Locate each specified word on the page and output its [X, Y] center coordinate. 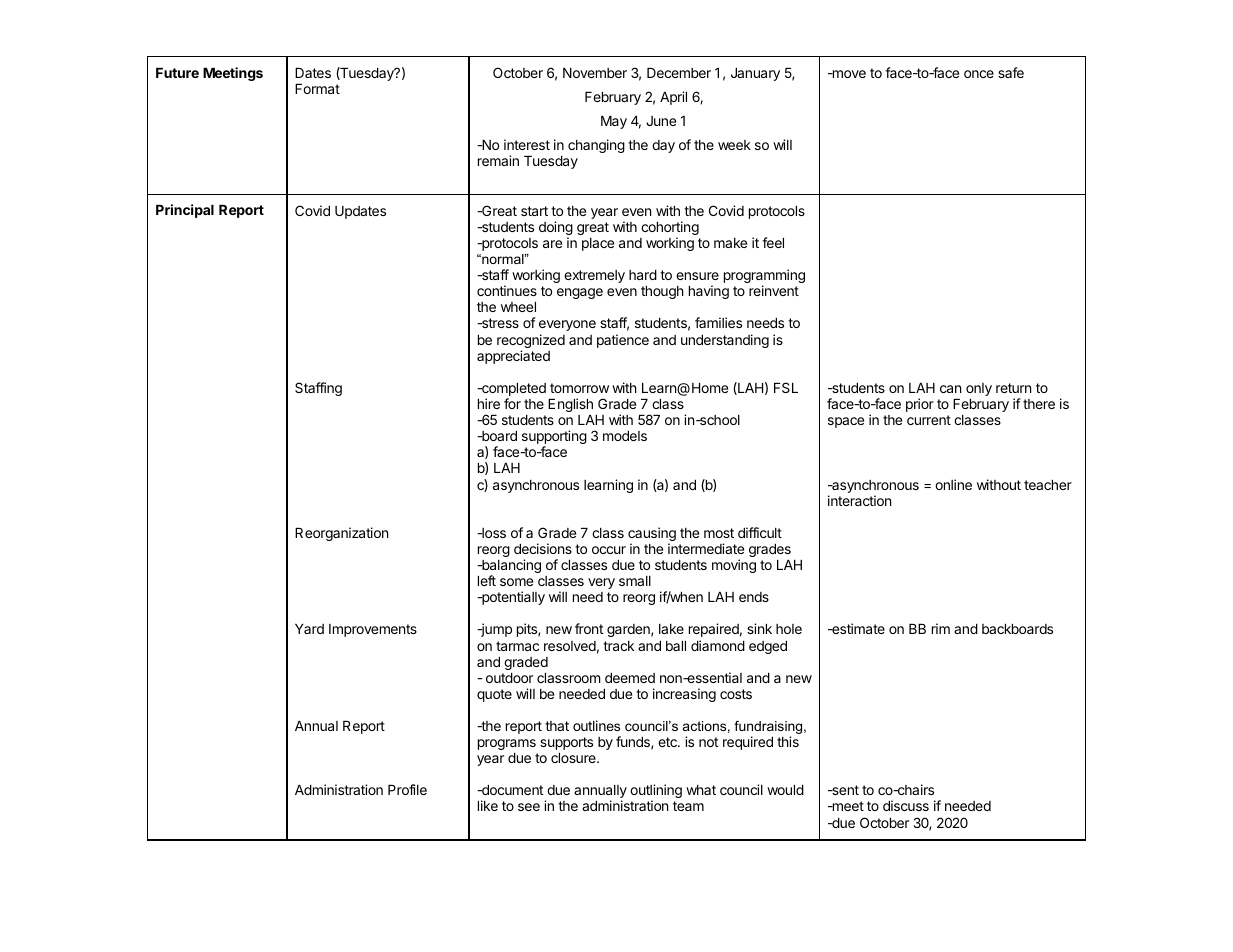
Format [317, 89]
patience [623, 341]
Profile [407, 789]
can [950, 389]
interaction [859, 500]
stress [499, 323]
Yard [309, 629]
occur [609, 550]
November [595, 73]
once [979, 74]
